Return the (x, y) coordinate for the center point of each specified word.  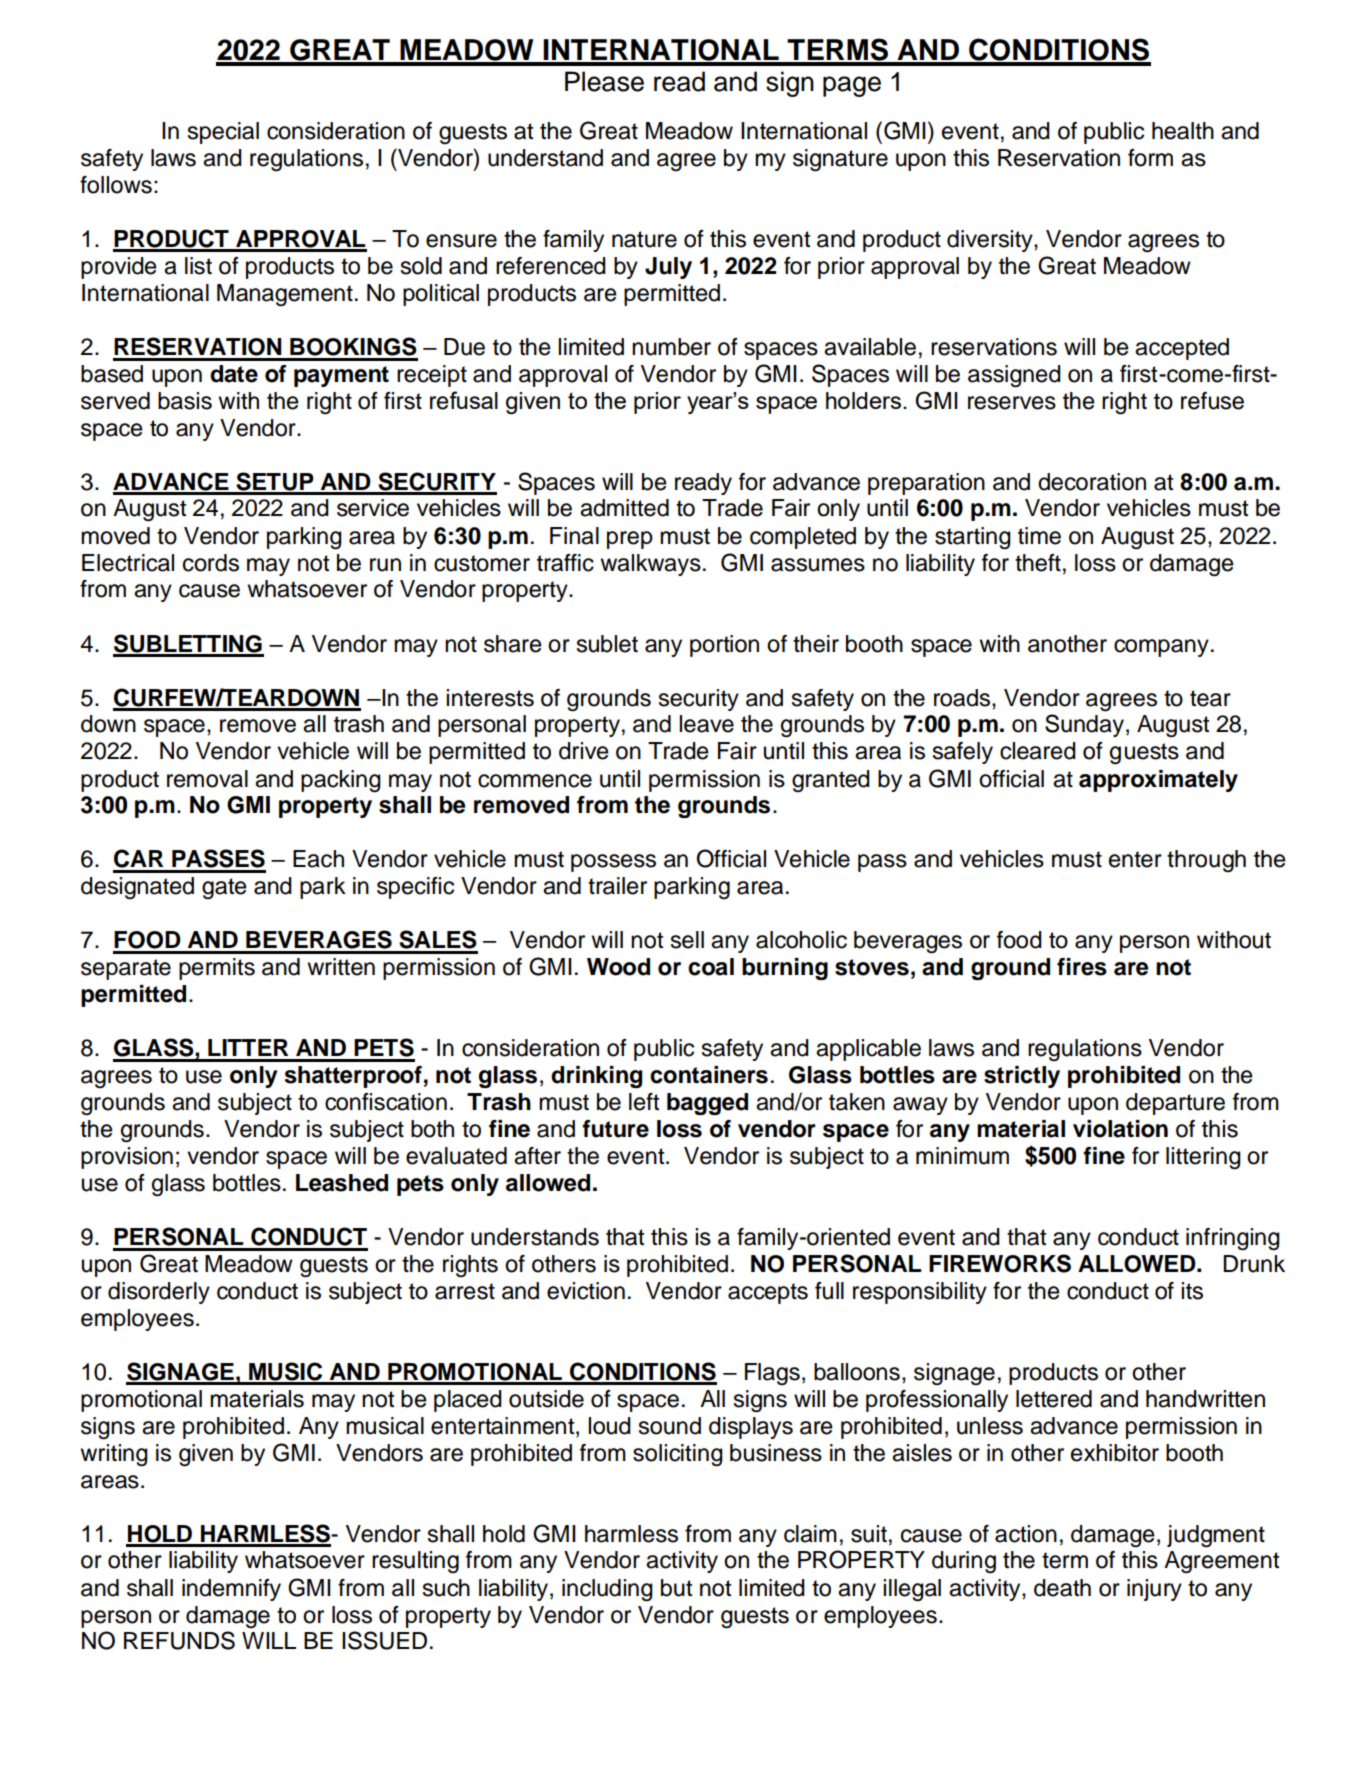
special (223, 133)
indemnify (231, 1590)
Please (604, 81)
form (1150, 158)
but (676, 1588)
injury (1154, 1590)
